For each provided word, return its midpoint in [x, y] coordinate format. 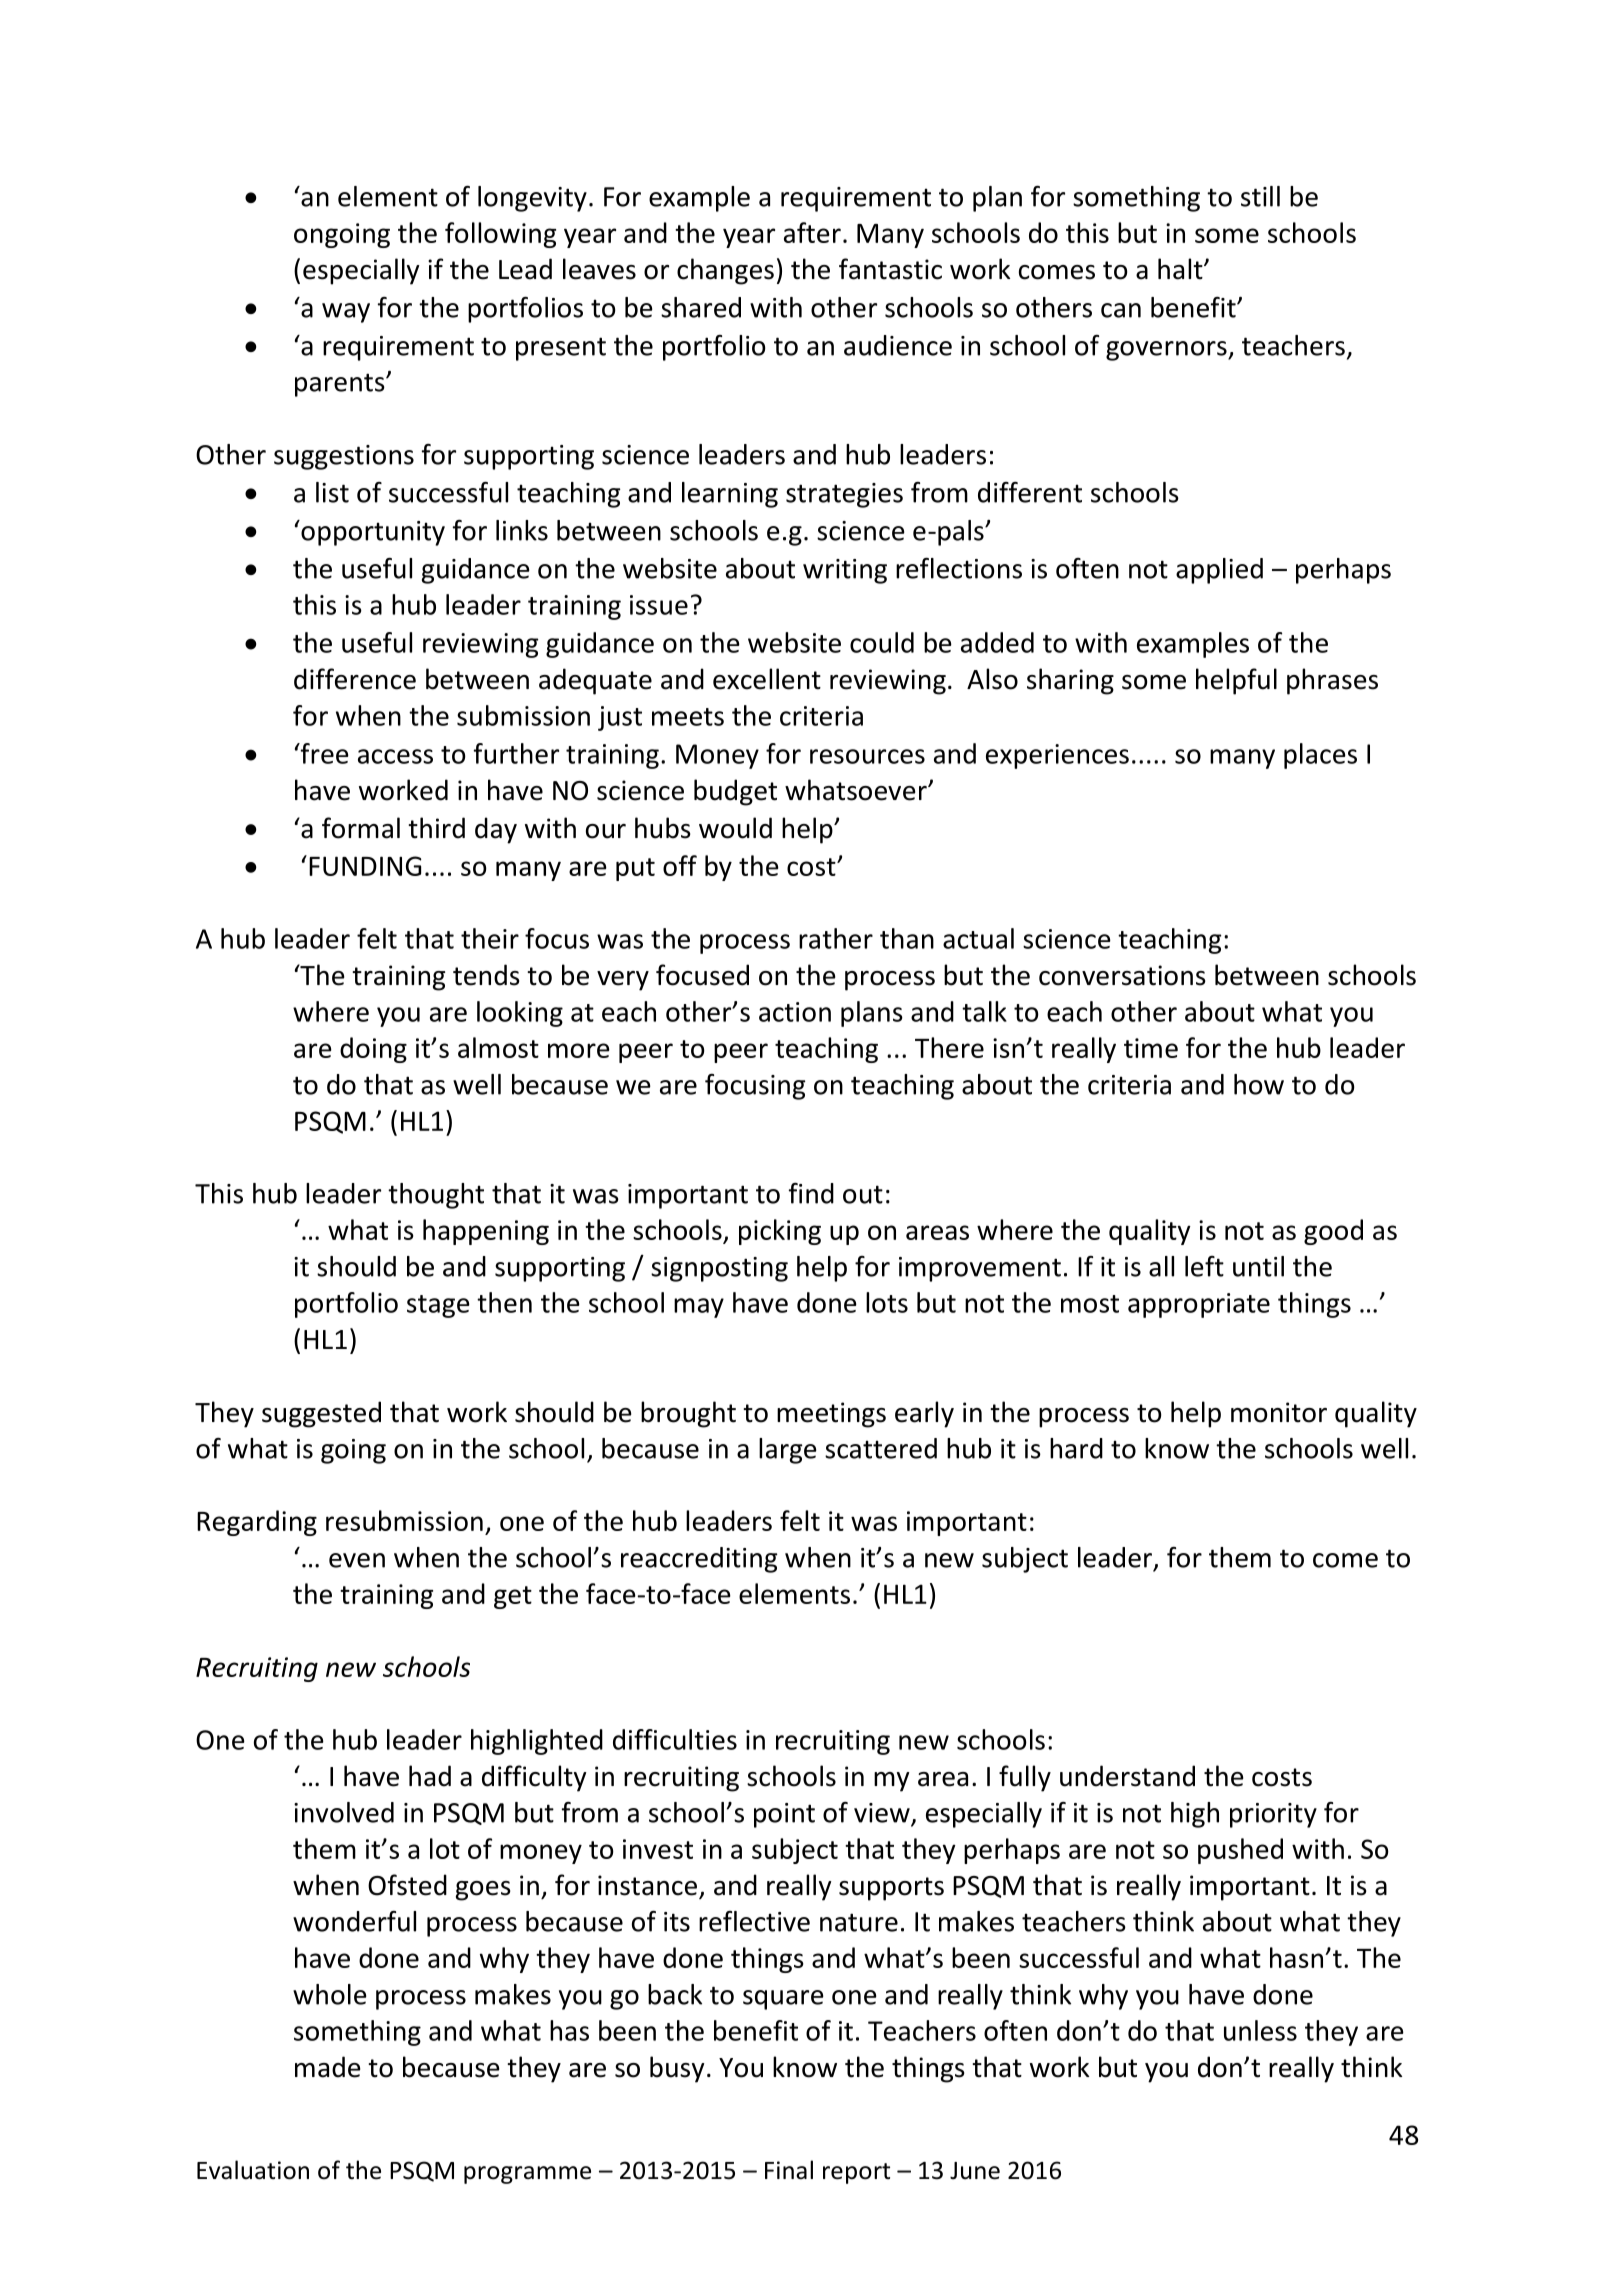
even [357, 1560]
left [1204, 1266]
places [1320, 756]
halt [1181, 269]
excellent [767, 679]
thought [436, 1196]
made [328, 2067]
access [395, 756]
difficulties [675, 1739]
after [812, 232]
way [346, 313]
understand [1127, 1776]
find [811, 1193]
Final [789, 2170]
